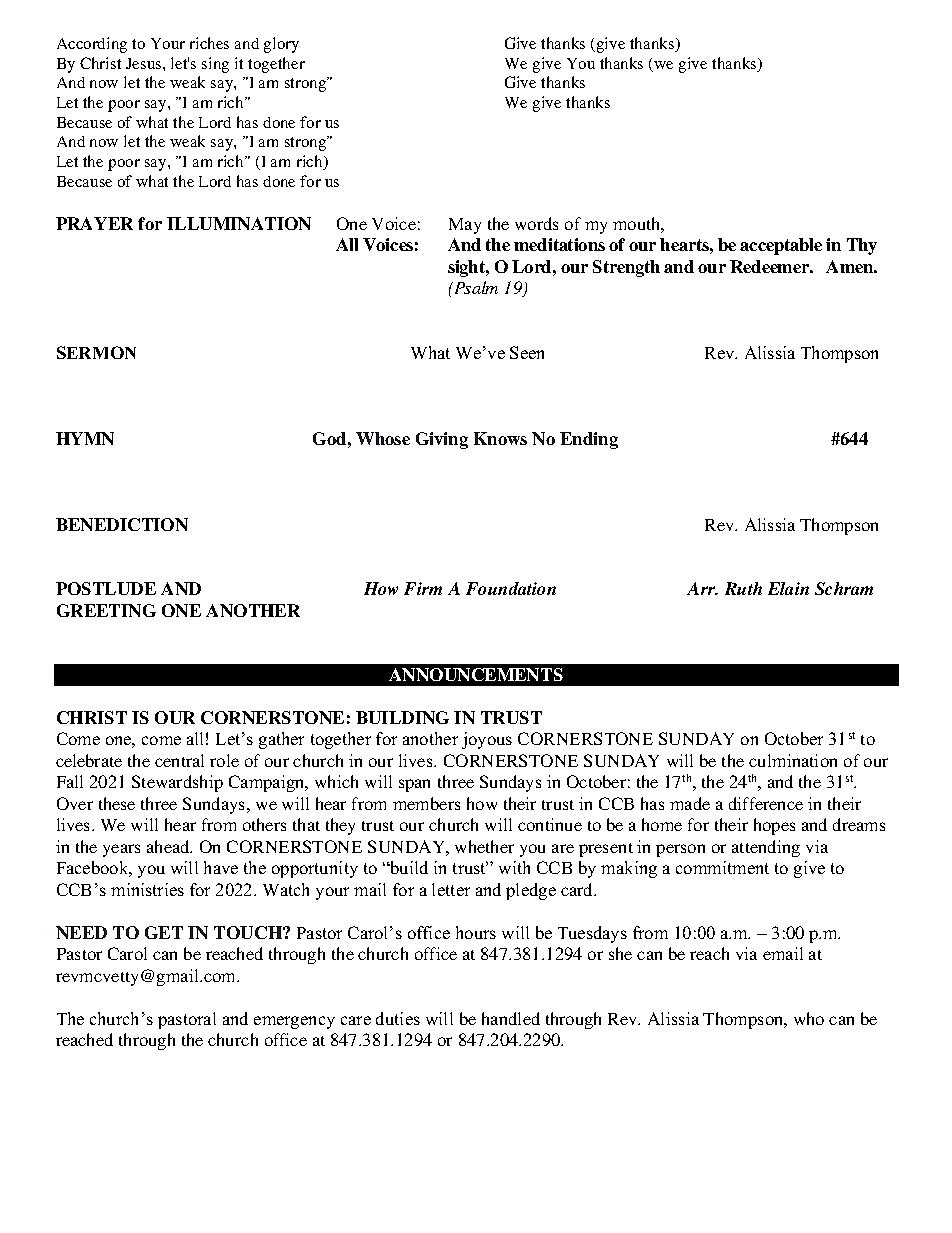  What do you see at coordinates (145, 63) in the page?
I see `Jesus` at bounding box center [145, 63].
